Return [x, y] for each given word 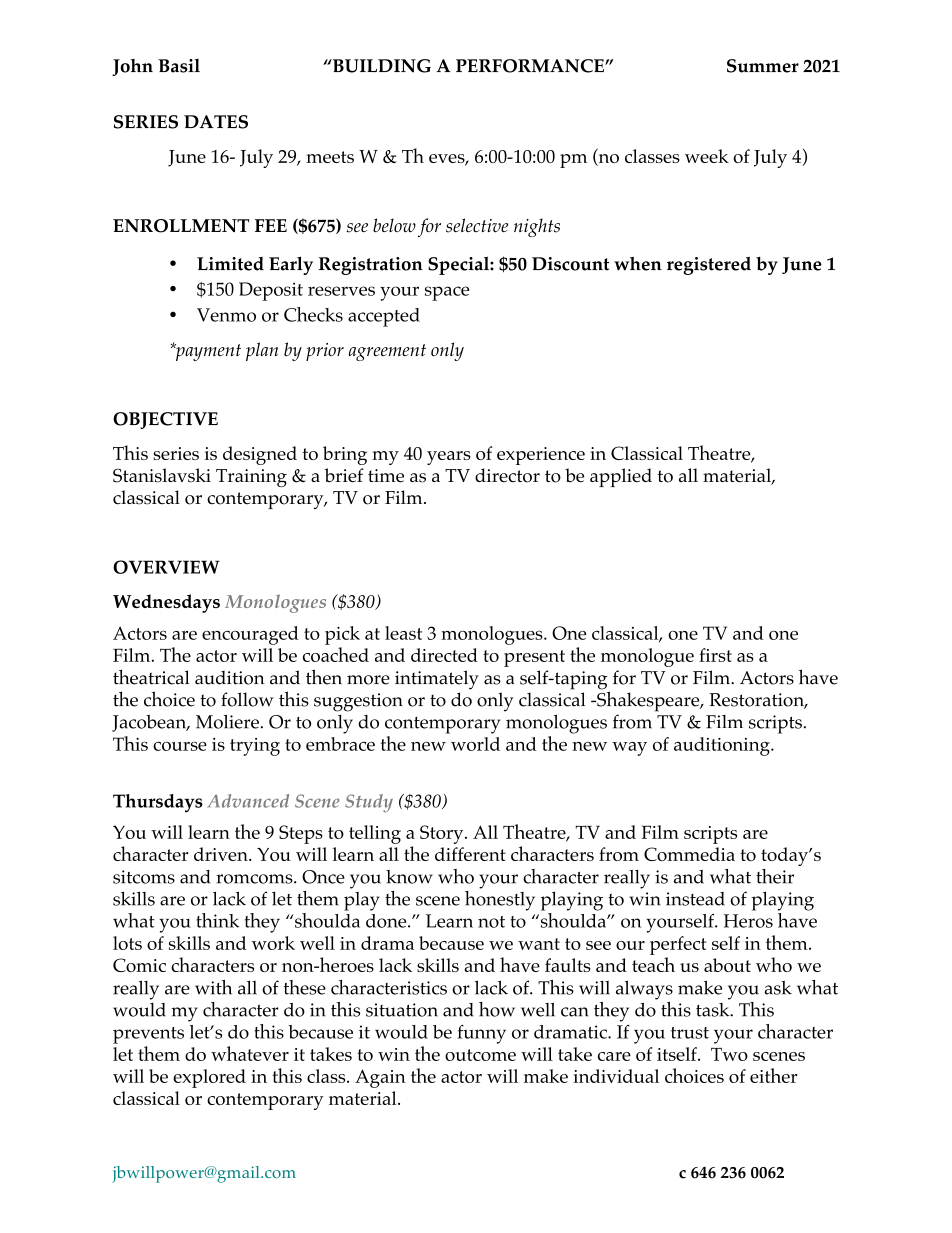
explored [209, 1078]
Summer [763, 66]
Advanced [248, 801]
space [447, 293]
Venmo [226, 315]
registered [709, 266]
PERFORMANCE [531, 66]
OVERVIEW [166, 567]
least [403, 633]
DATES [216, 122]
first [715, 655]
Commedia [689, 854]
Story [443, 834]
